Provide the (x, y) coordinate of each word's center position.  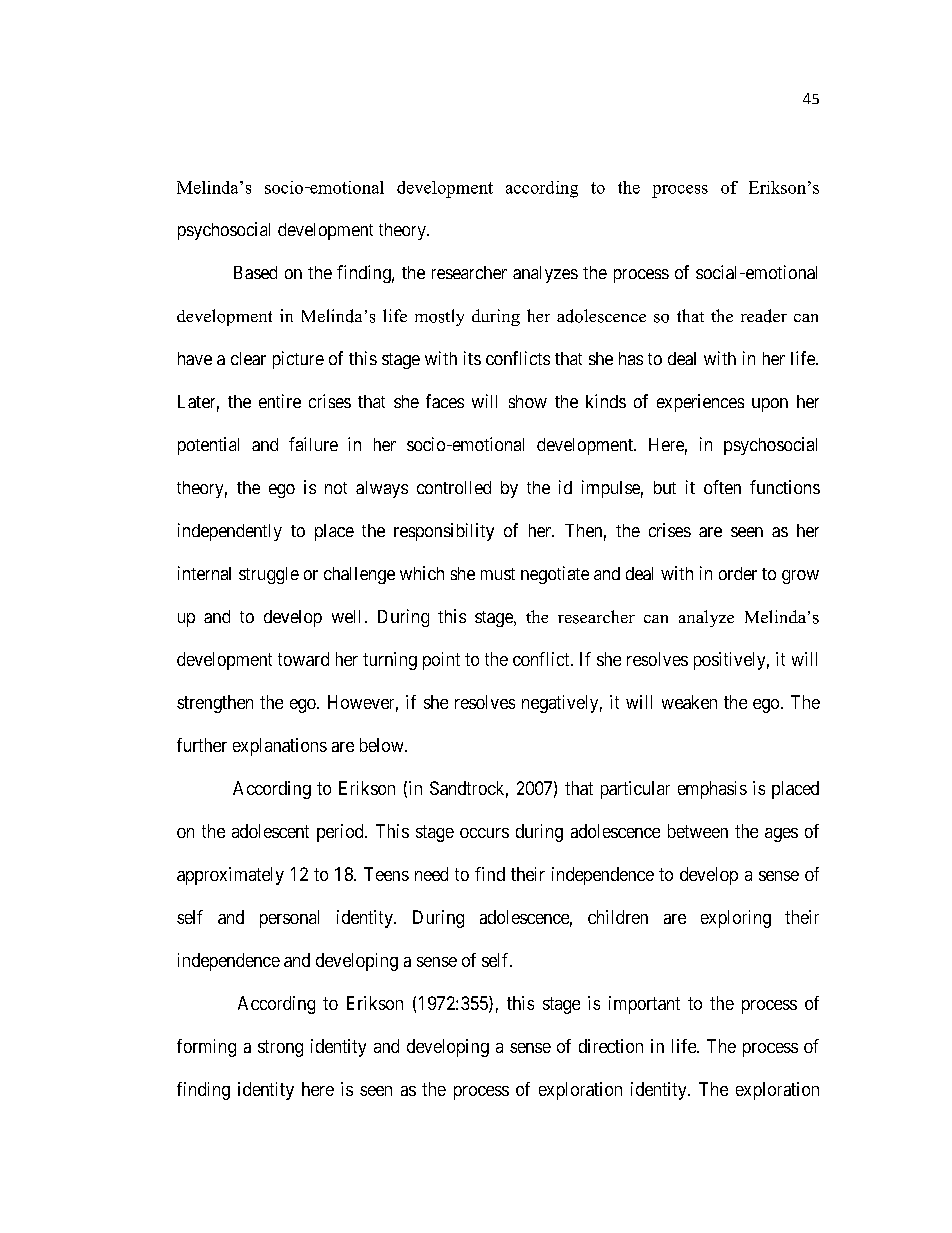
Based (255, 272)
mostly (439, 317)
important (644, 1005)
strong (280, 1048)
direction (611, 1046)
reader (764, 316)
